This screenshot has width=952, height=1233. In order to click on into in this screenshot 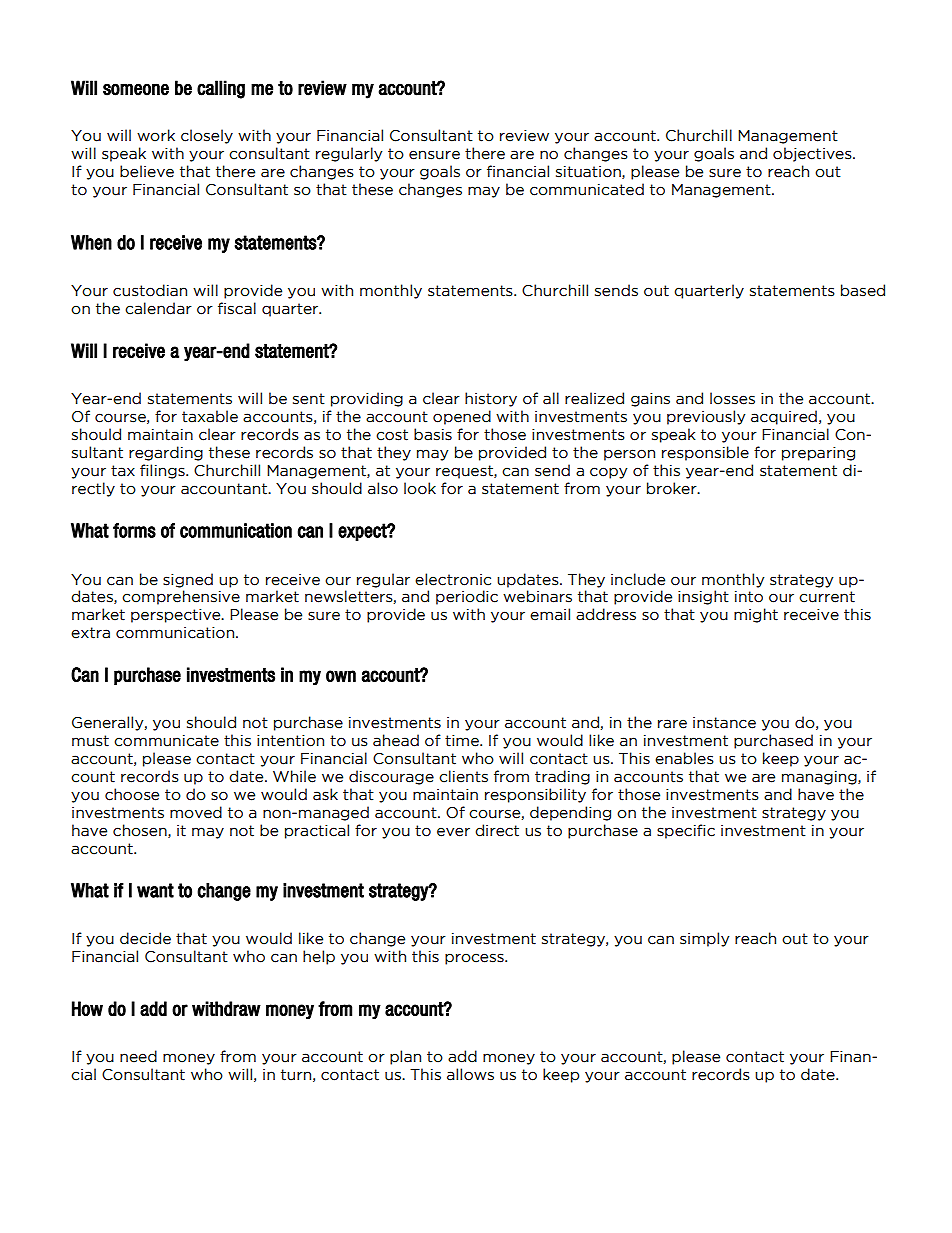, I will do `click(749, 597)`.
